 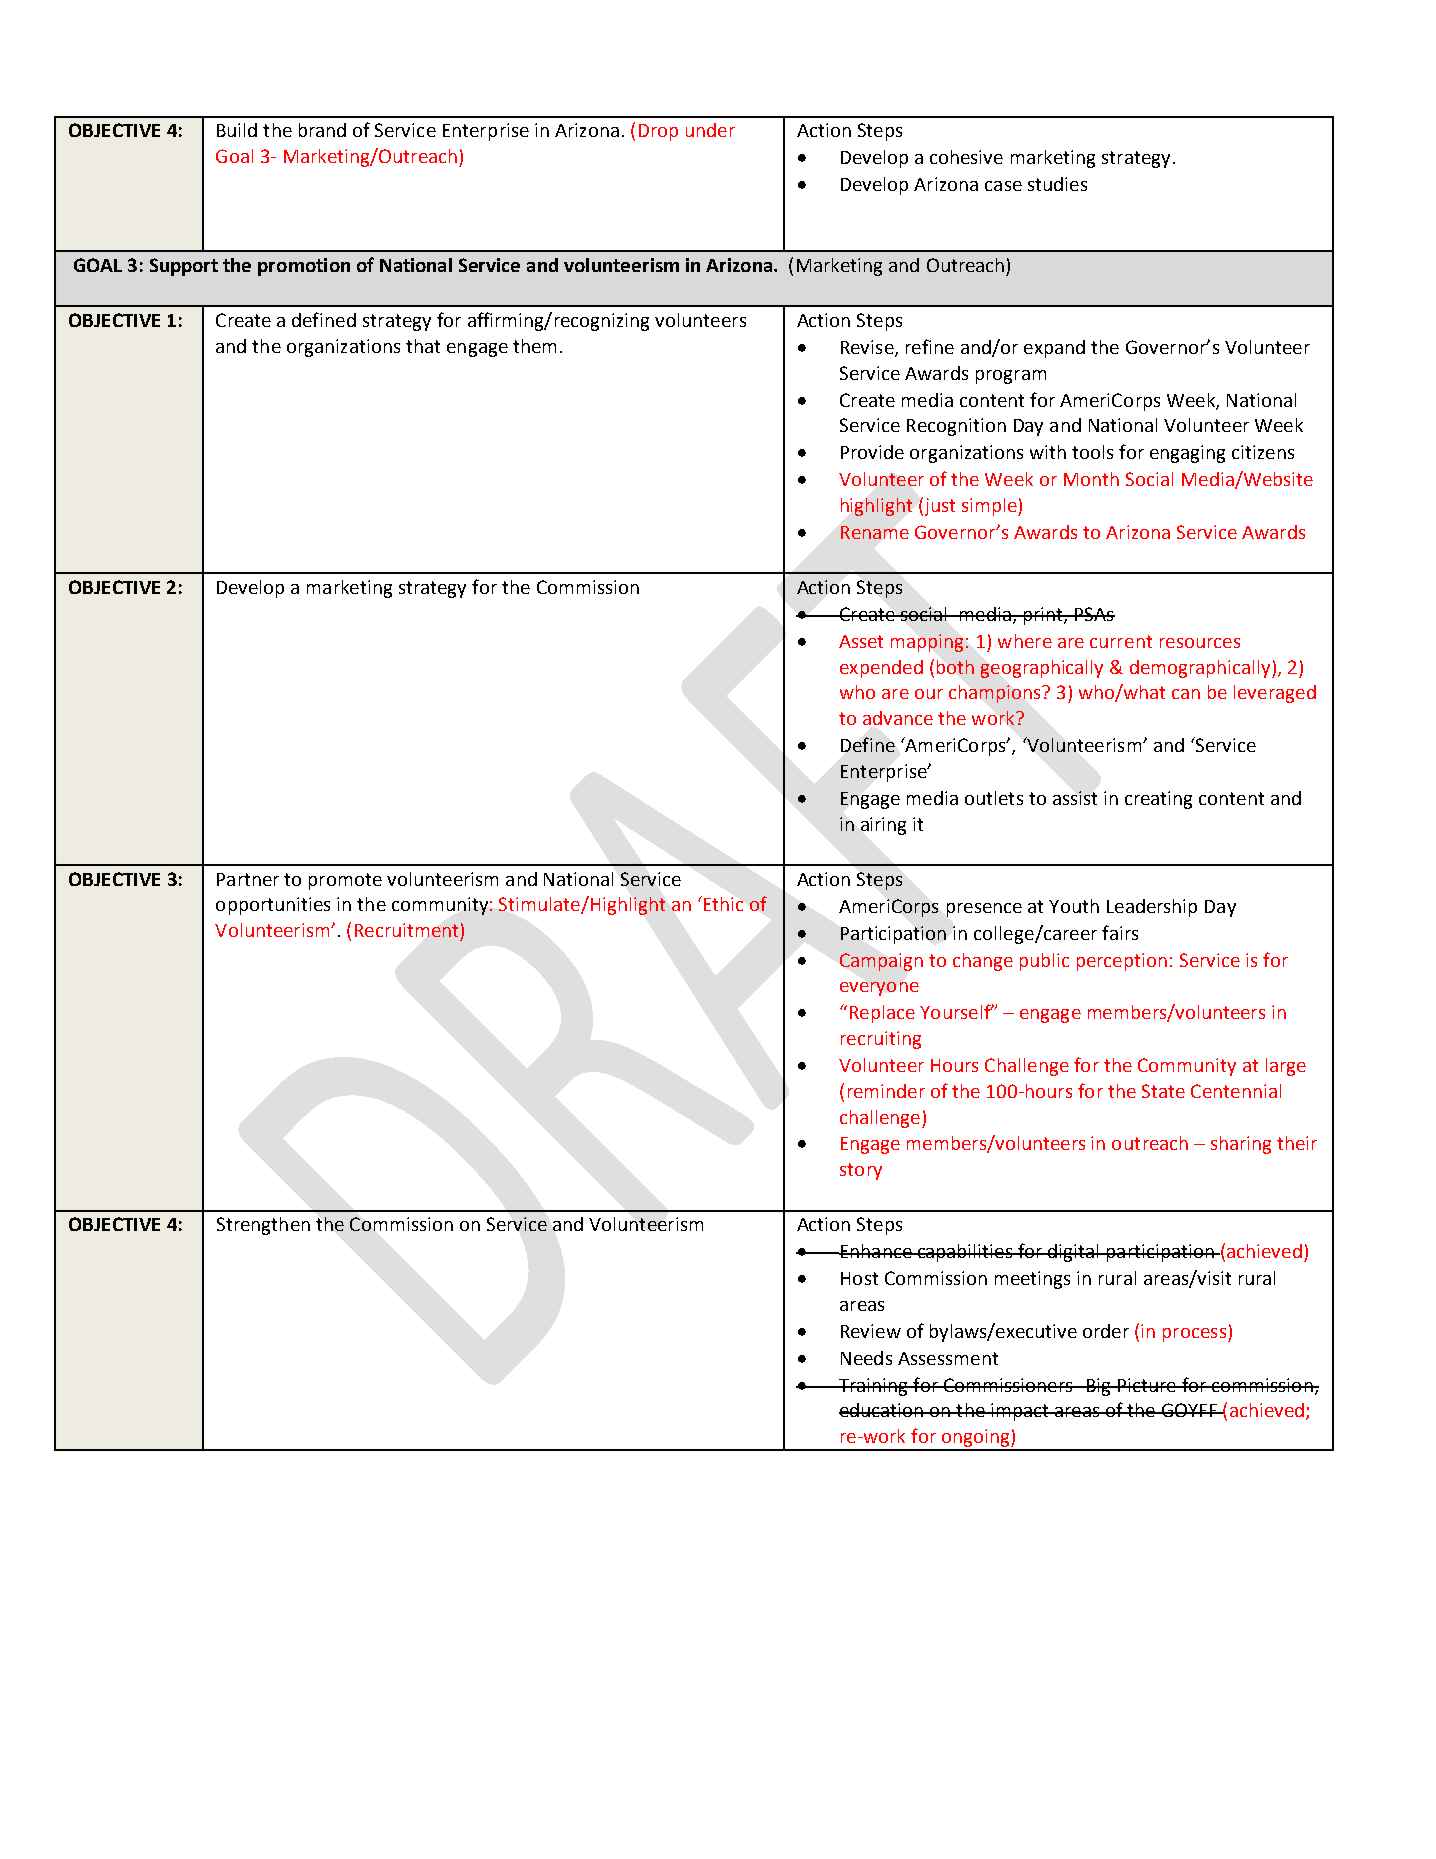 I want to click on Recruitment, so click(x=406, y=930).
